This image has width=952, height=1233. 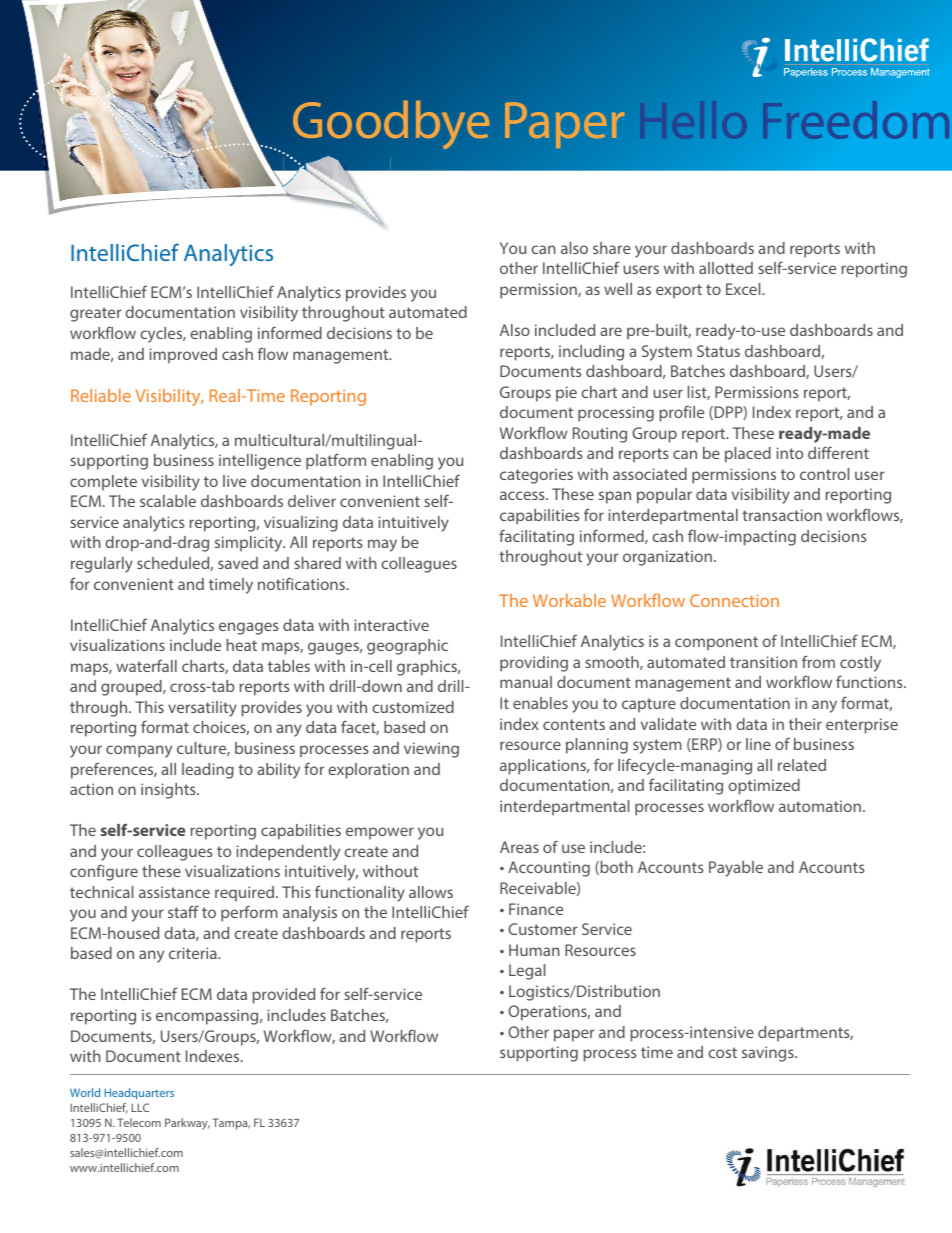 What do you see at coordinates (726, 268) in the image?
I see `allotted` at bounding box center [726, 268].
